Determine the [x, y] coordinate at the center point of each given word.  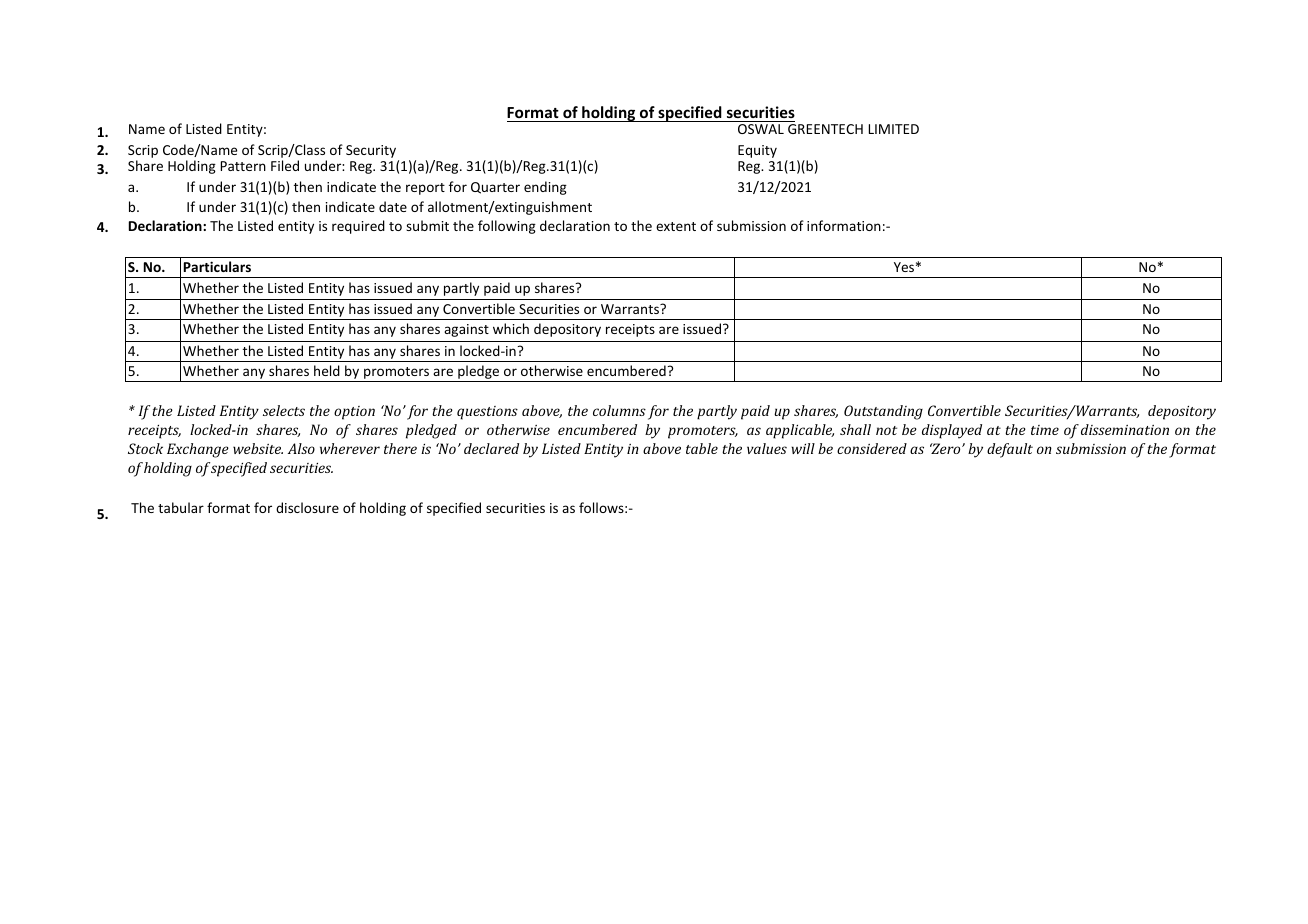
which [511, 328]
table [702, 448]
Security [372, 153]
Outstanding [883, 412]
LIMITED [894, 129]
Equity [757, 151]
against [466, 330]
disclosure [307, 507]
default [1010, 450]
